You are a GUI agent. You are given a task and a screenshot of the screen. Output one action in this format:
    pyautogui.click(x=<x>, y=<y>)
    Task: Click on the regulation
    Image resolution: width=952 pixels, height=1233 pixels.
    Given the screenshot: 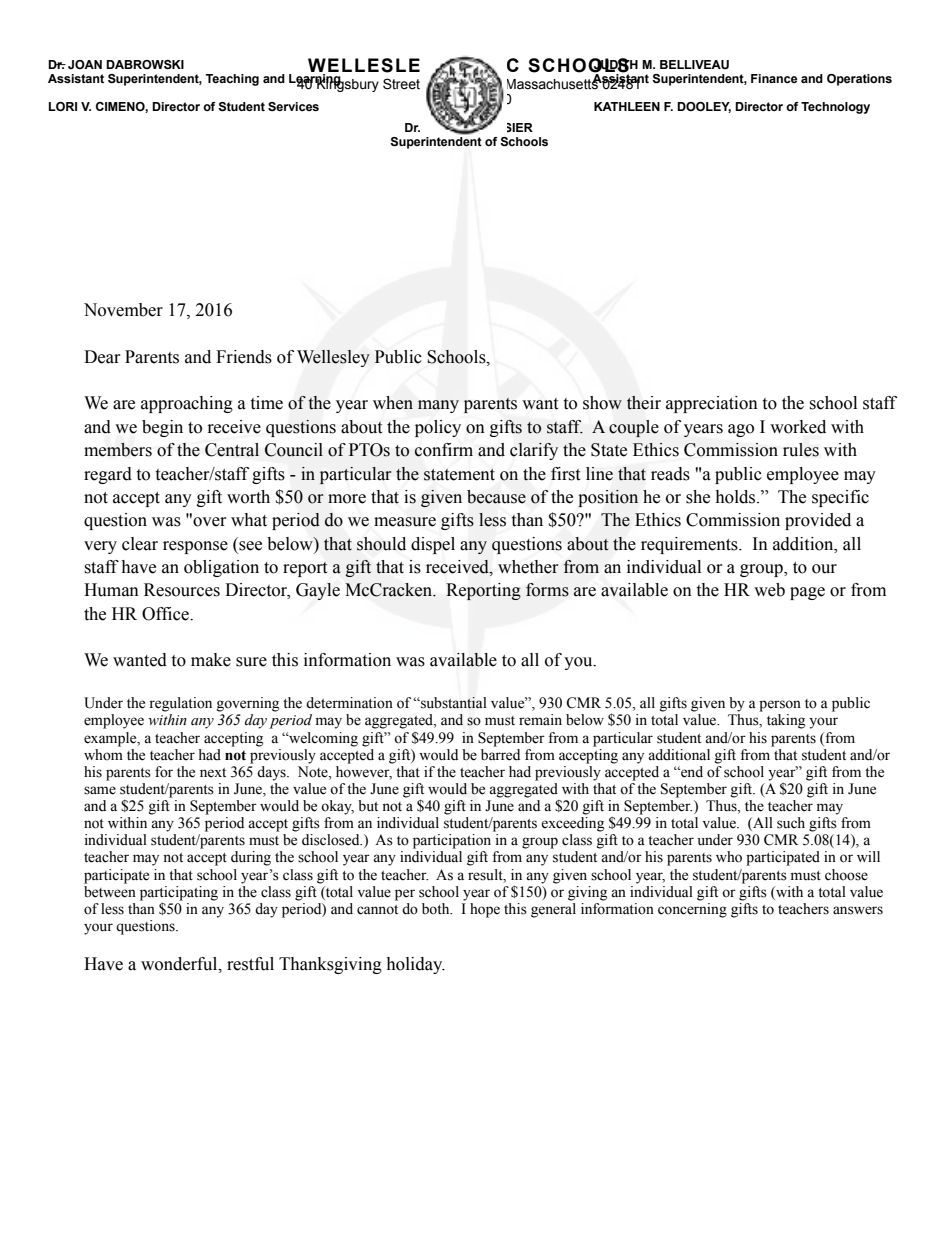 What is the action you would take?
    pyautogui.click(x=180, y=704)
